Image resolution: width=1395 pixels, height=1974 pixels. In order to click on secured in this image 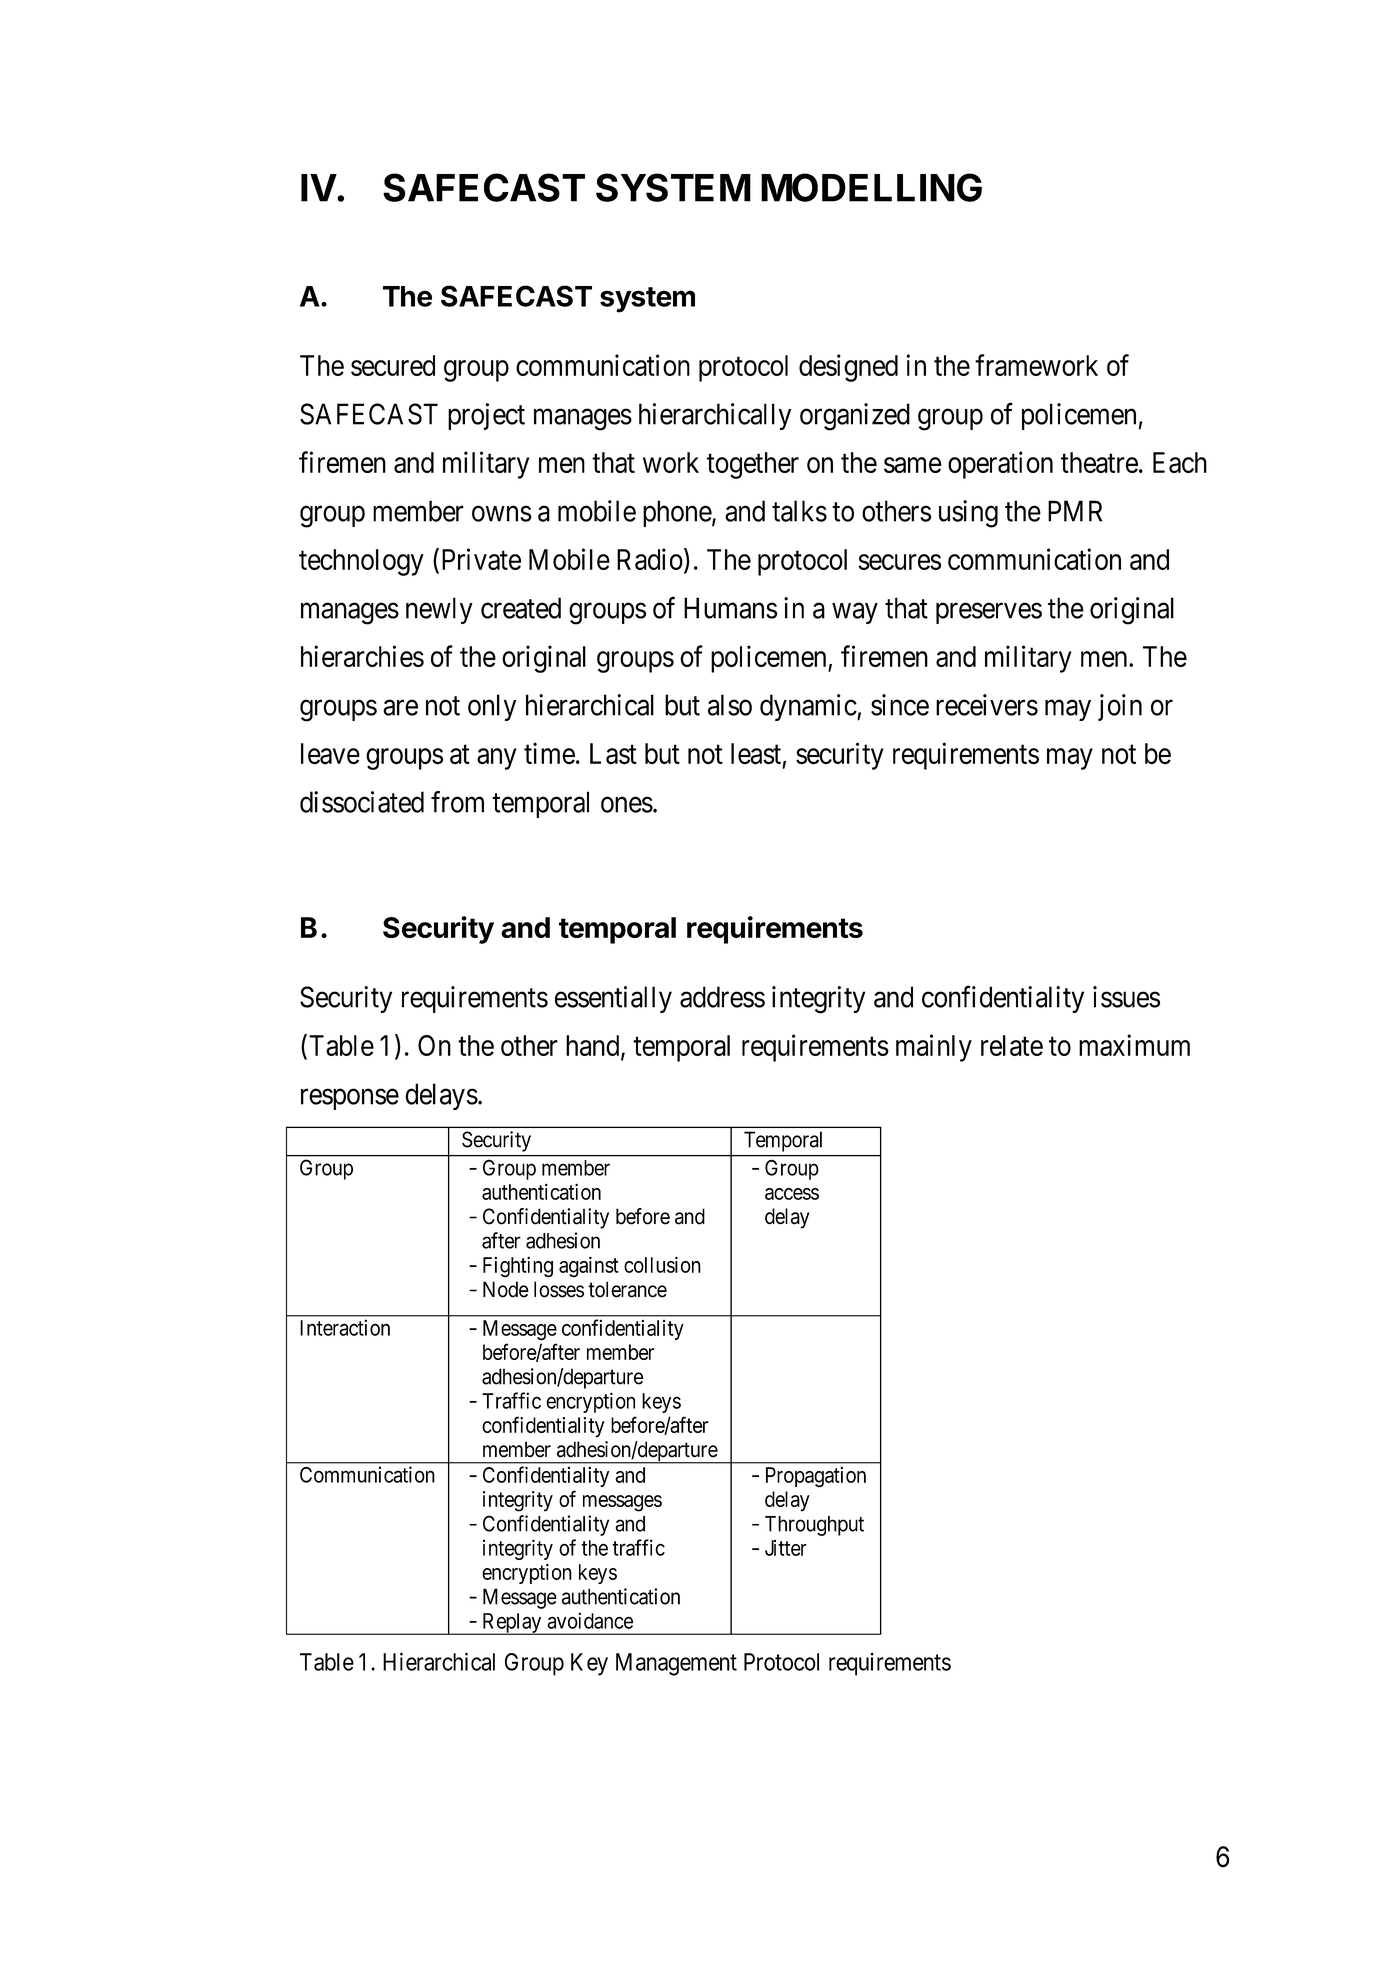, I will do `click(393, 365)`.
